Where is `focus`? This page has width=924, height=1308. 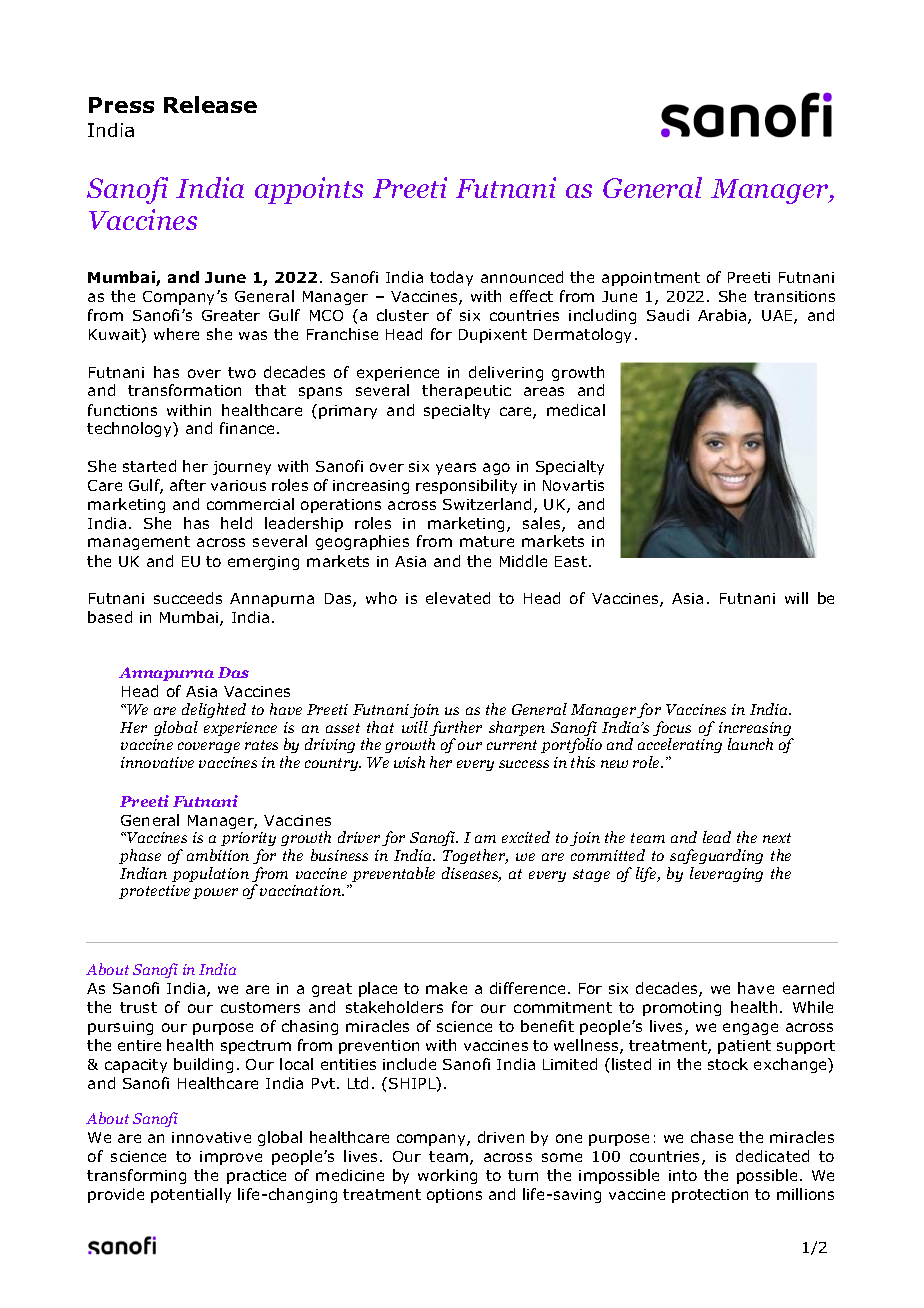 focus is located at coordinates (672, 730).
